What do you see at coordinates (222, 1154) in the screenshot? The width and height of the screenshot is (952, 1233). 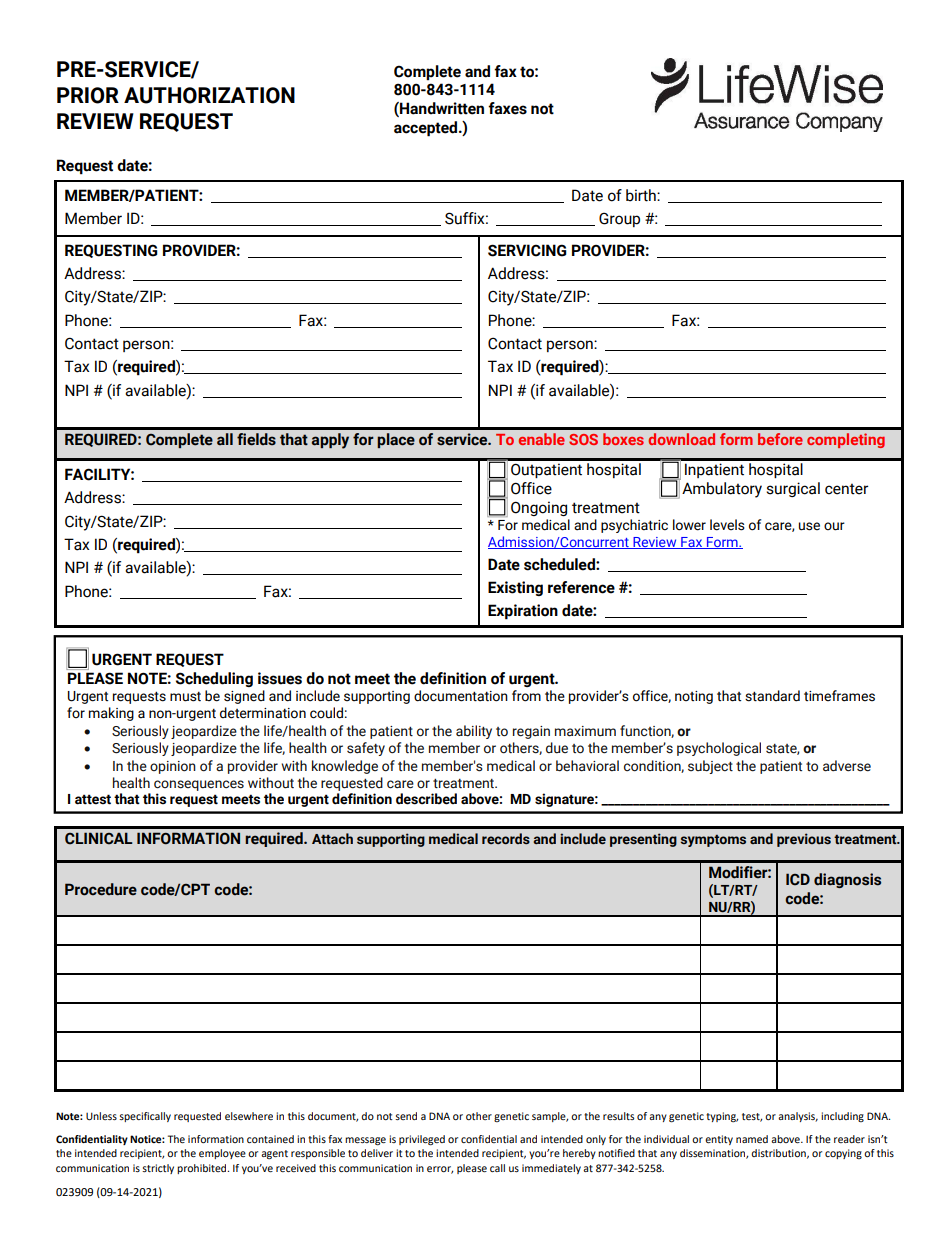 I see `employee` at bounding box center [222, 1154].
